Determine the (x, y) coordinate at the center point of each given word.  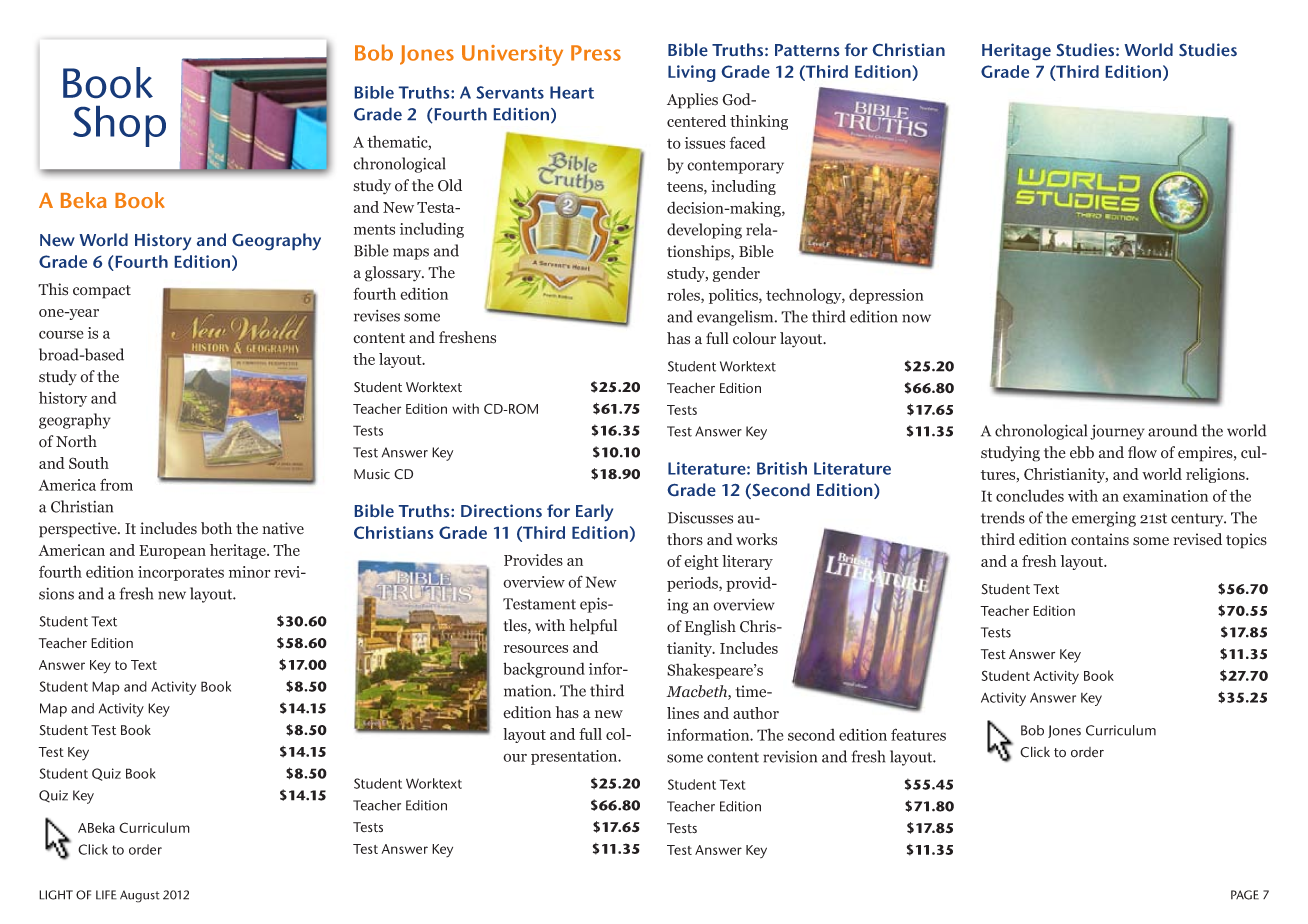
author (756, 713)
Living (691, 73)
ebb (1082, 452)
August (140, 896)
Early (594, 512)
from (116, 484)
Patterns (807, 50)
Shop (119, 126)
